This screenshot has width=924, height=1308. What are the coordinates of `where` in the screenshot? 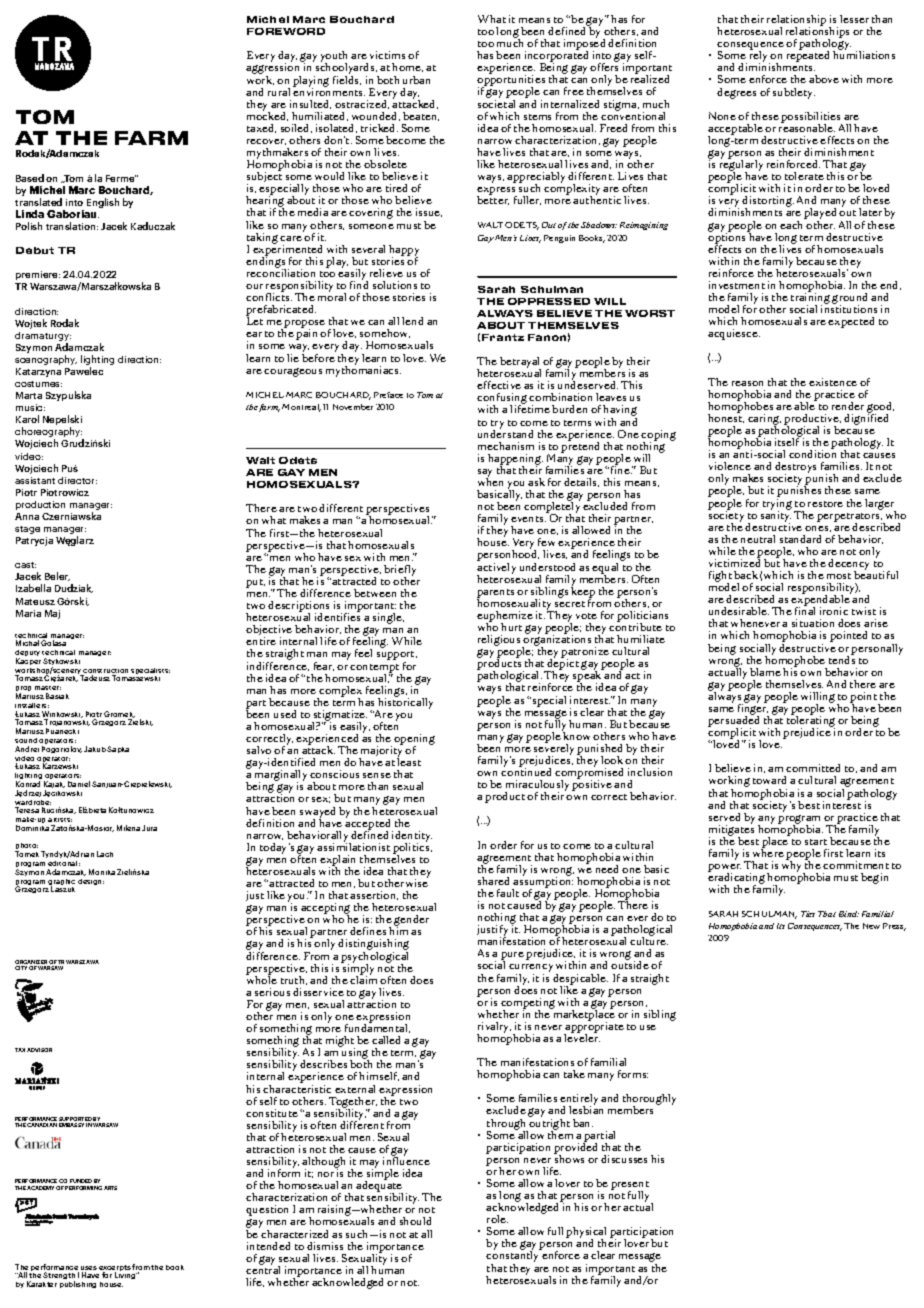 It's located at (768, 852).
